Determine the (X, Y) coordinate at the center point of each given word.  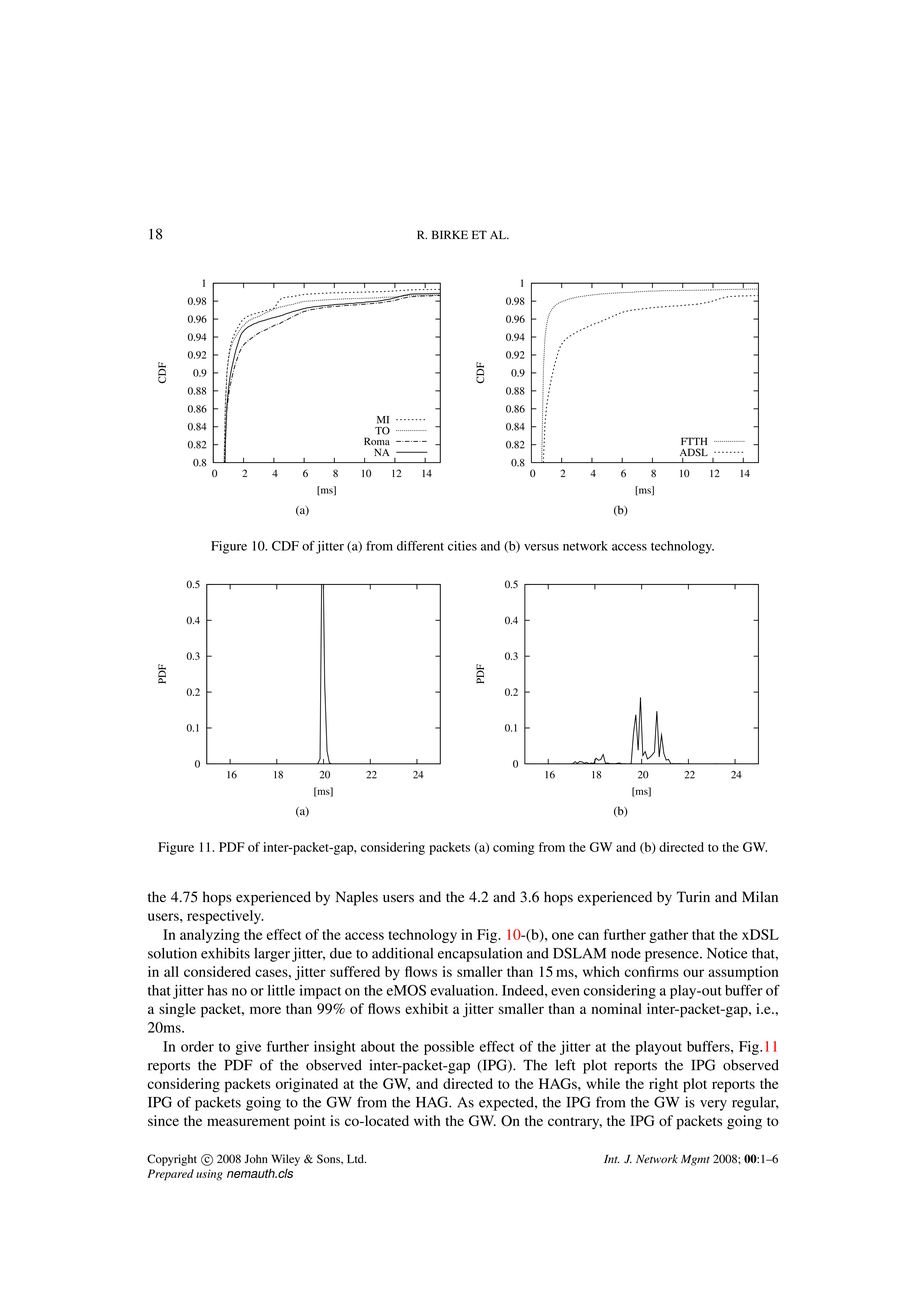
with (427, 1120)
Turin (693, 897)
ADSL (694, 453)
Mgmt (695, 1160)
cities (462, 546)
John (256, 1159)
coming (514, 848)
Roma (377, 441)
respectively (225, 917)
